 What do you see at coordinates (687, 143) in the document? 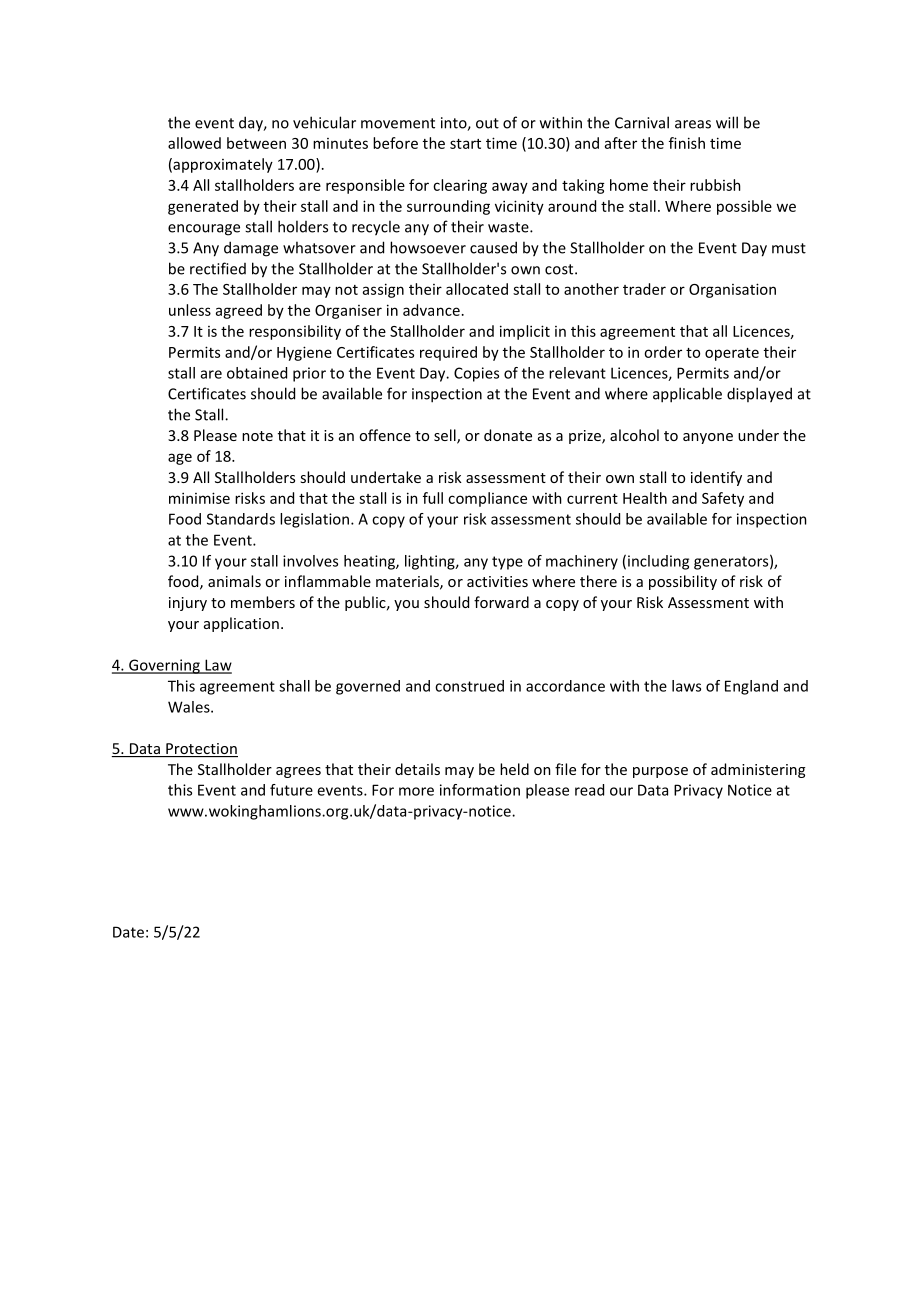
I see `finish` at bounding box center [687, 143].
